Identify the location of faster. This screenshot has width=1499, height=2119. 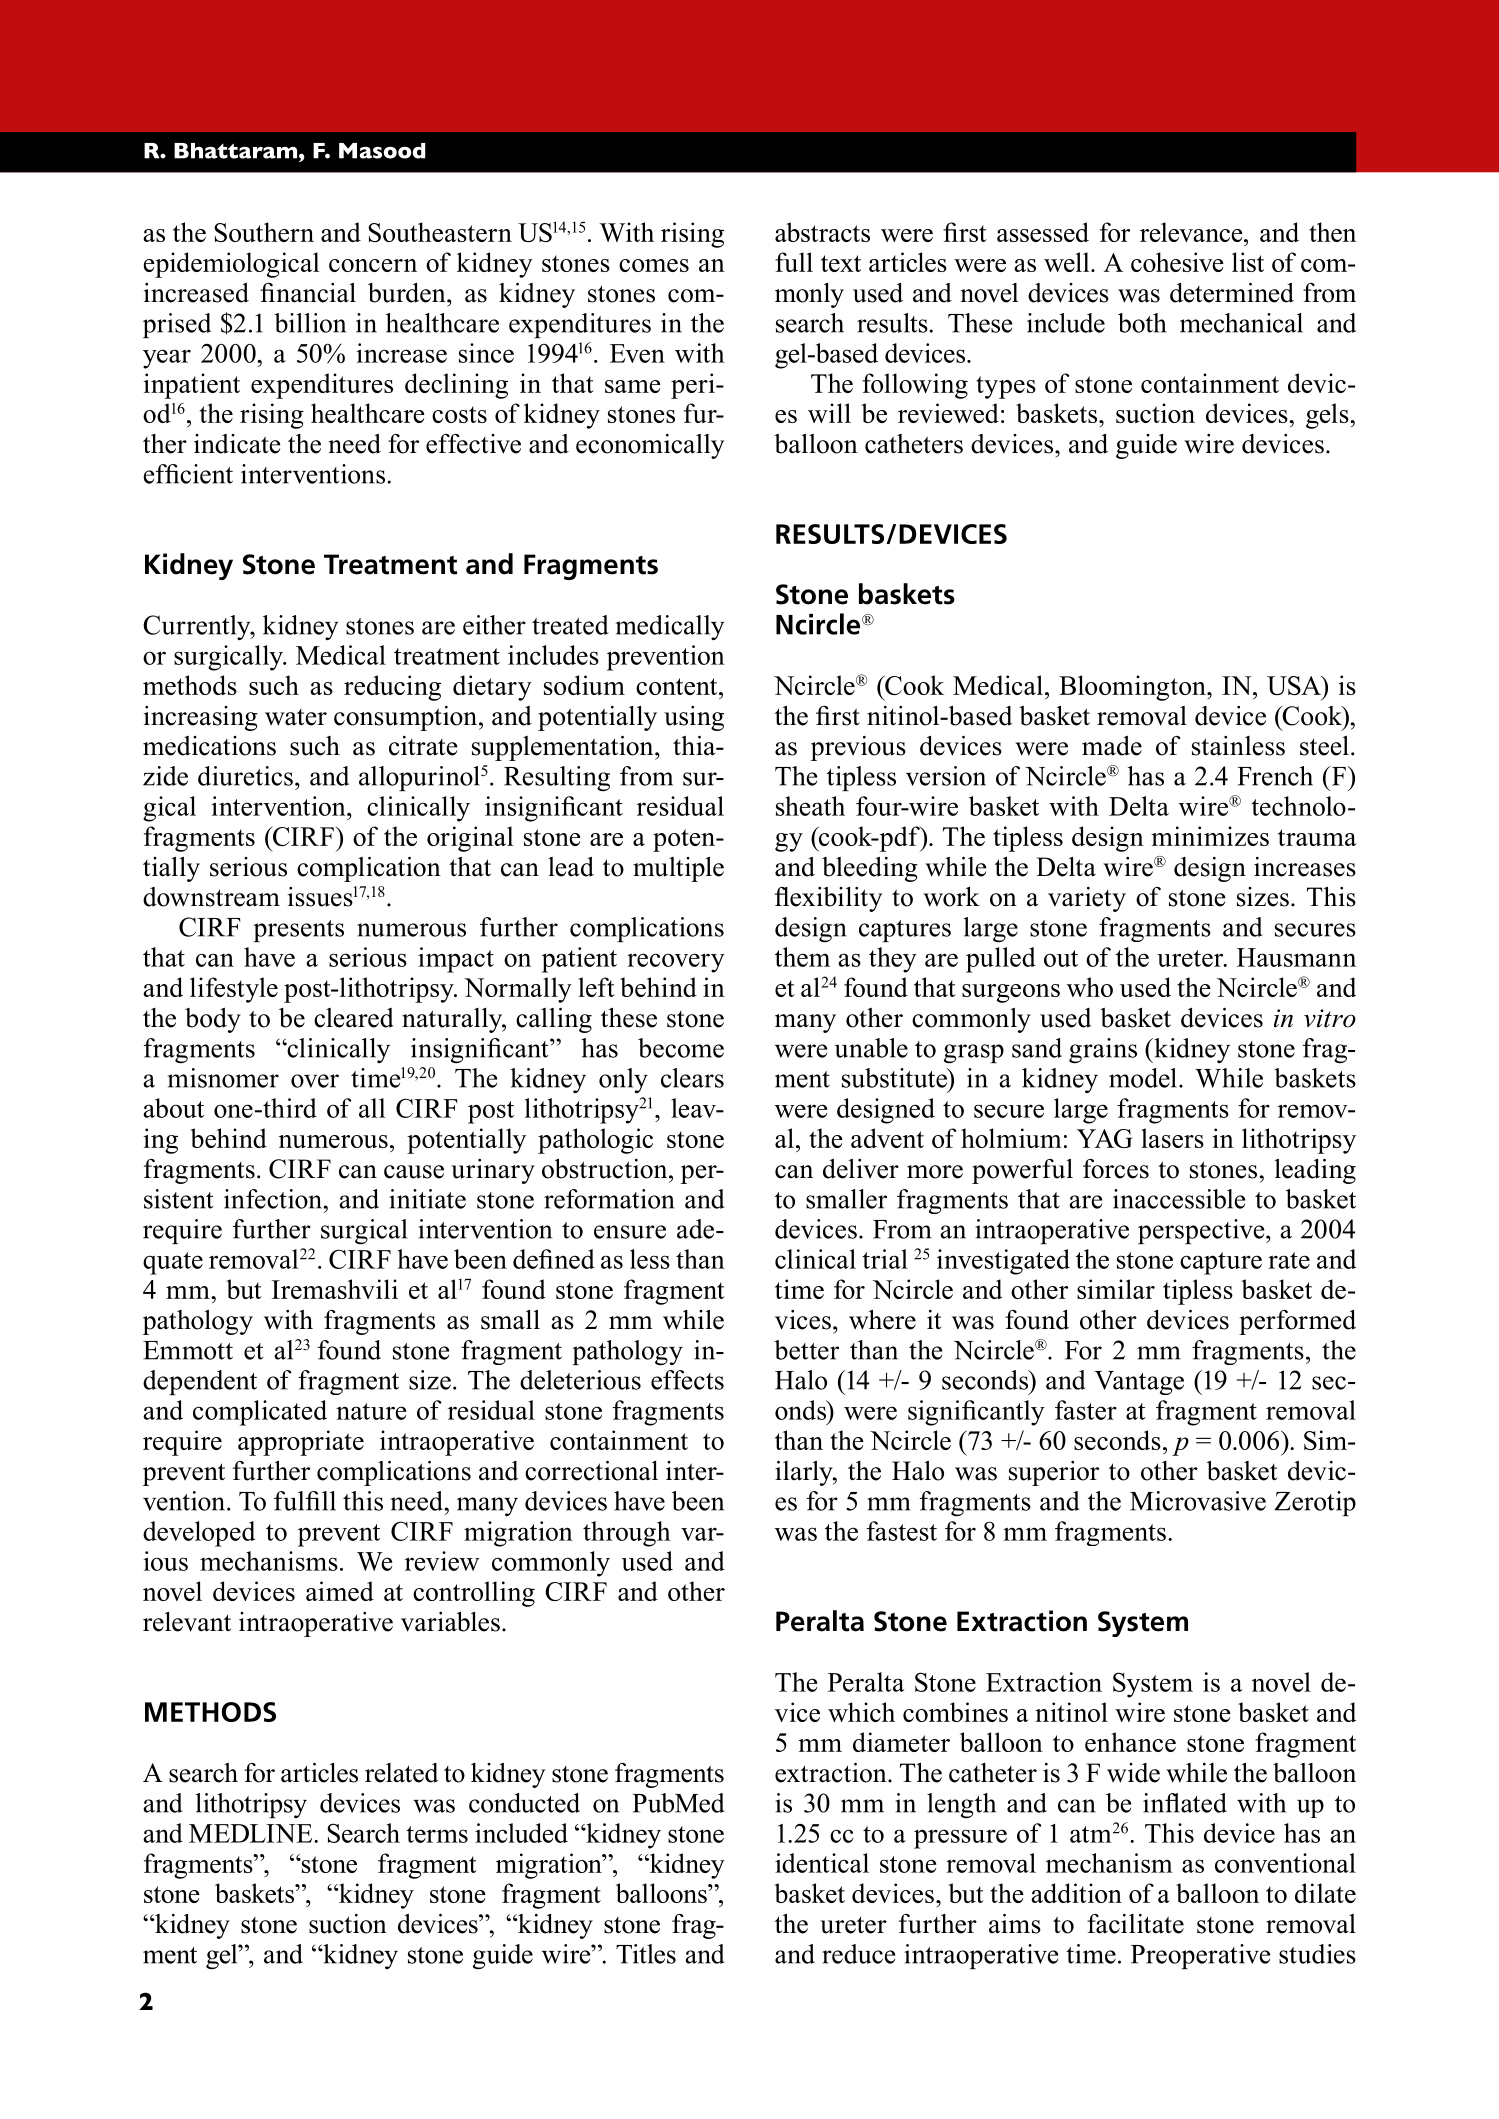
(1086, 1410).
